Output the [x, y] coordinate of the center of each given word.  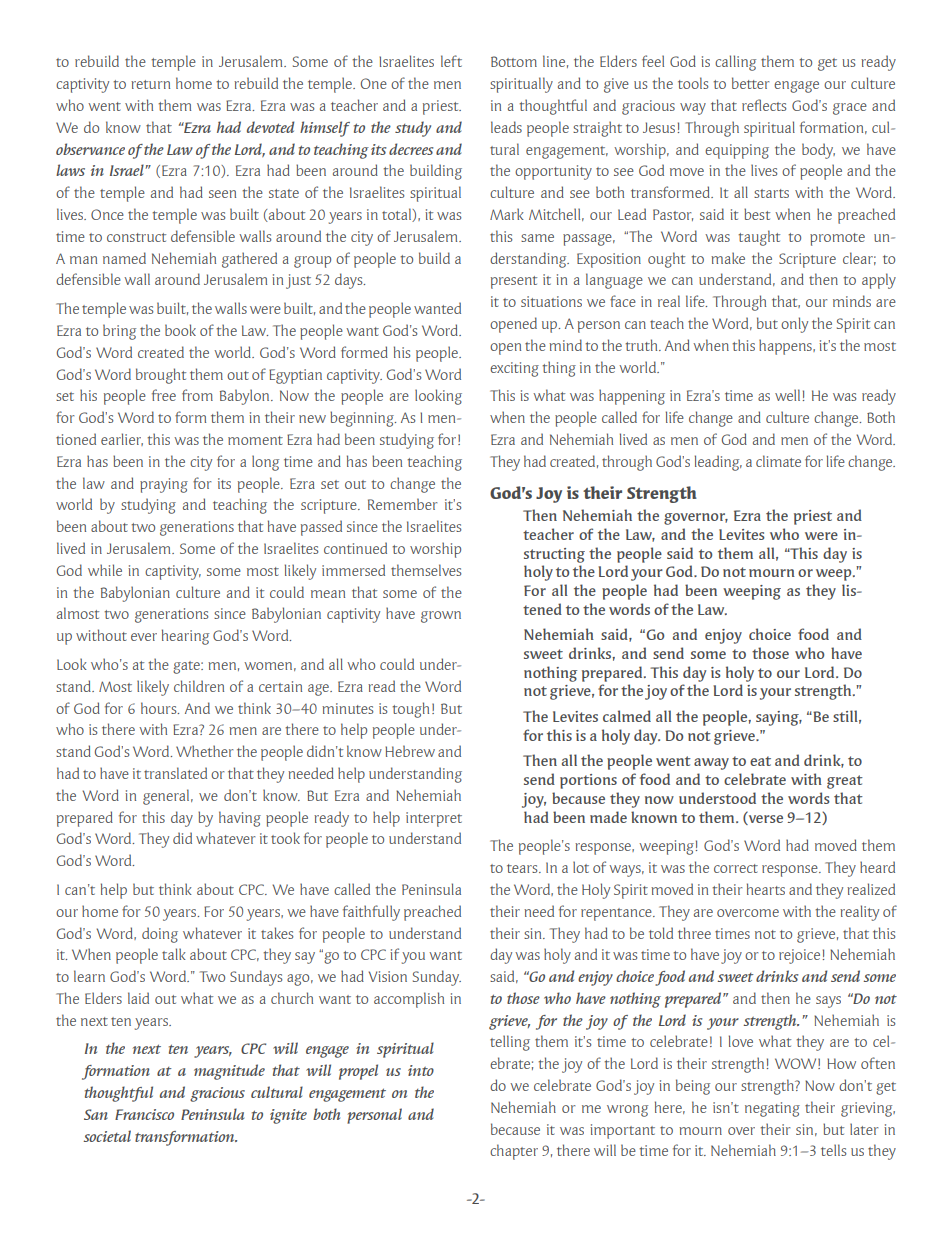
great [845, 782]
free [164, 395]
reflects [764, 105]
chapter [514, 1152]
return [150, 84]
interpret [434, 819]
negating [772, 1109]
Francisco [144, 1114]
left [451, 61]
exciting [514, 369]
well [789, 395]
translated [175, 773]
